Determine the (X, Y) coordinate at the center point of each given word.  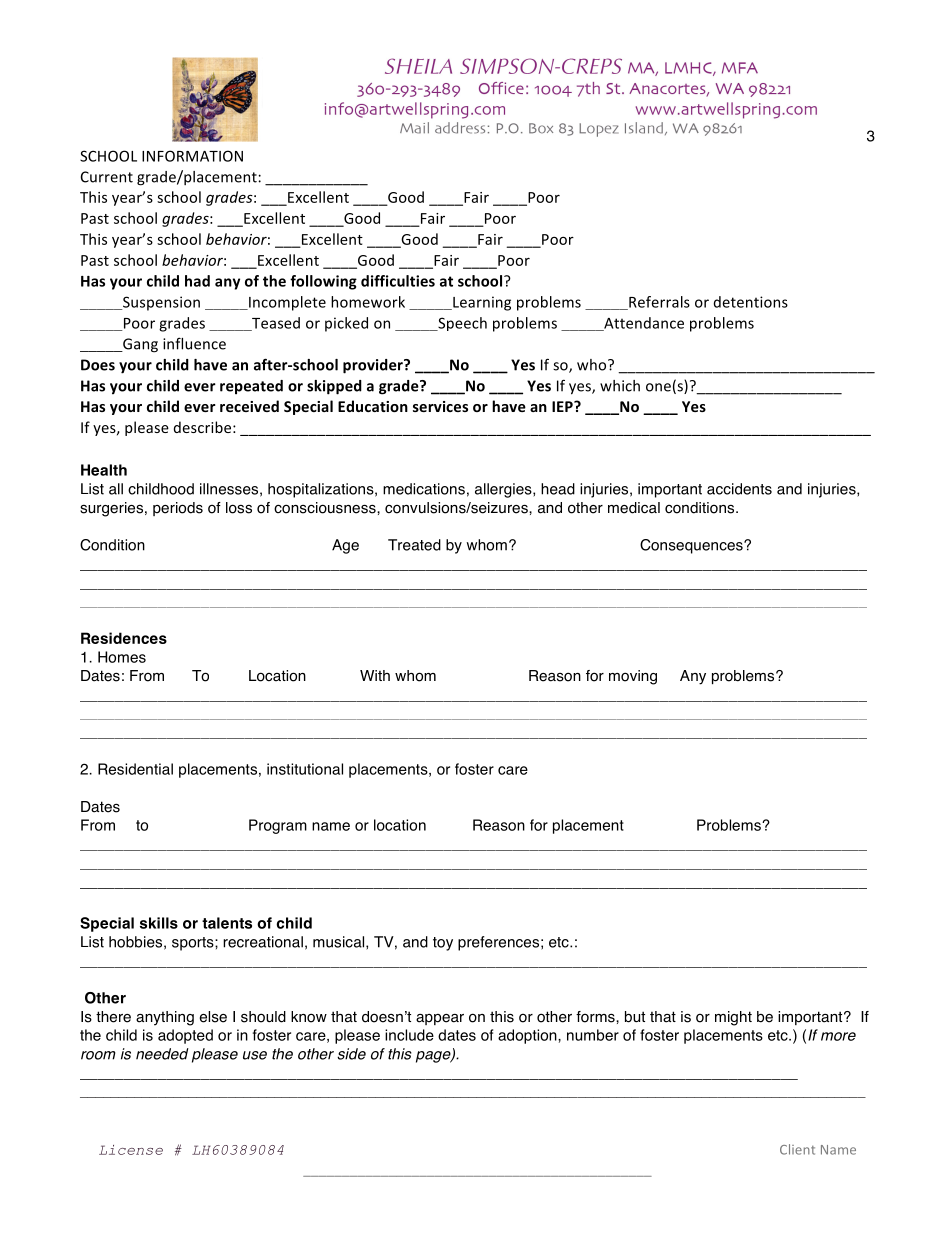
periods (178, 509)
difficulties (398, 281)
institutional (305, 769)
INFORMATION (192, 156)
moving (633, 677)
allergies (504, 490)
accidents (739, 489)
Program (278, 826)
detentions (751, 302)
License (131, 1150)
